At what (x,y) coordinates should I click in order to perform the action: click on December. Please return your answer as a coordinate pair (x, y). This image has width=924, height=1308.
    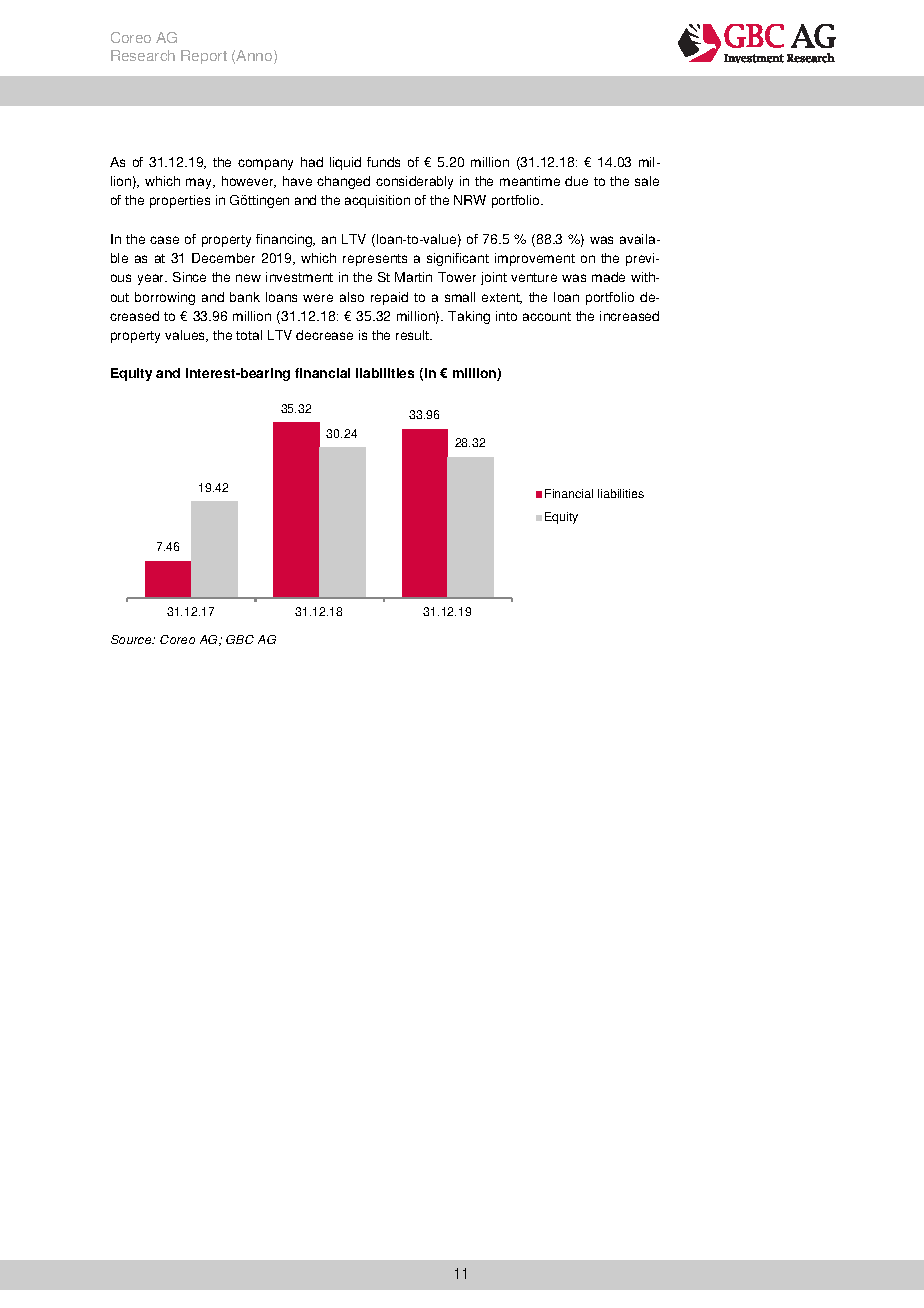
    Looking at the image, I should click on (223, 258).
